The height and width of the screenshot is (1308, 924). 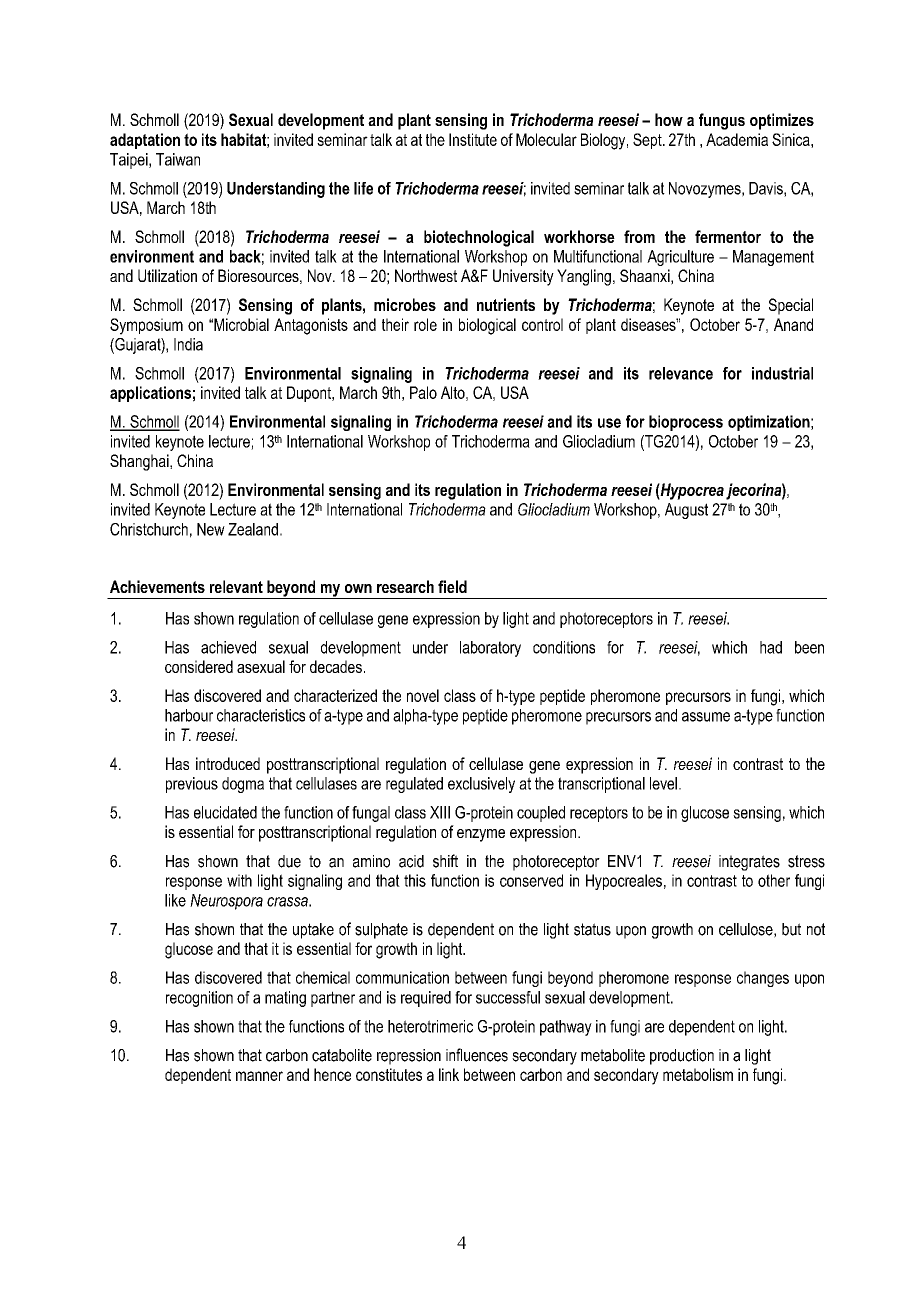 What do you see at coordinates (452, 586) in the screenshot?
I see `field` at bounding box center [452, 586].
